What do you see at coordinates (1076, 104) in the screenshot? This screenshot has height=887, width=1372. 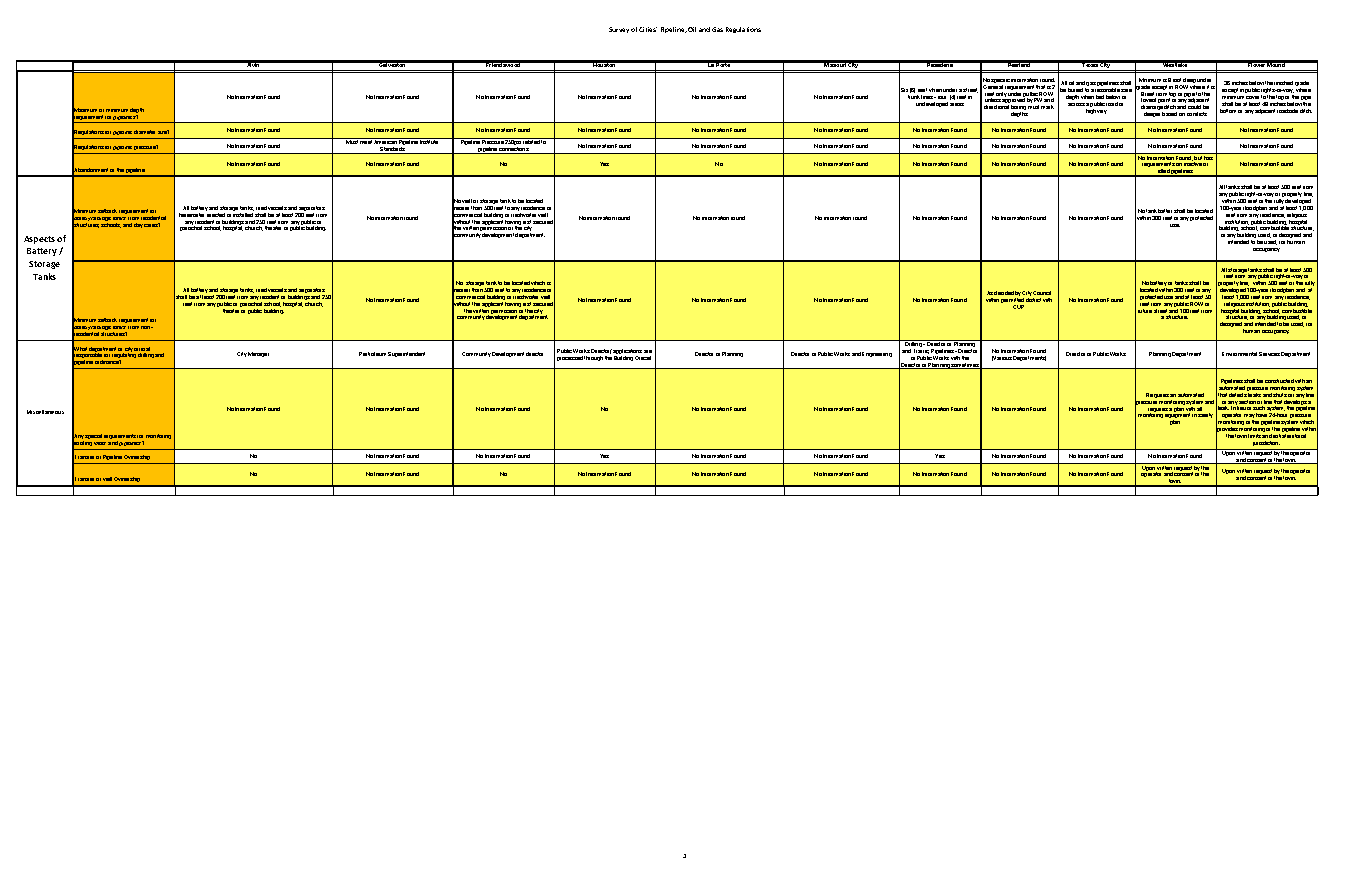 I see `across` at bounding box center [1076, 104].
